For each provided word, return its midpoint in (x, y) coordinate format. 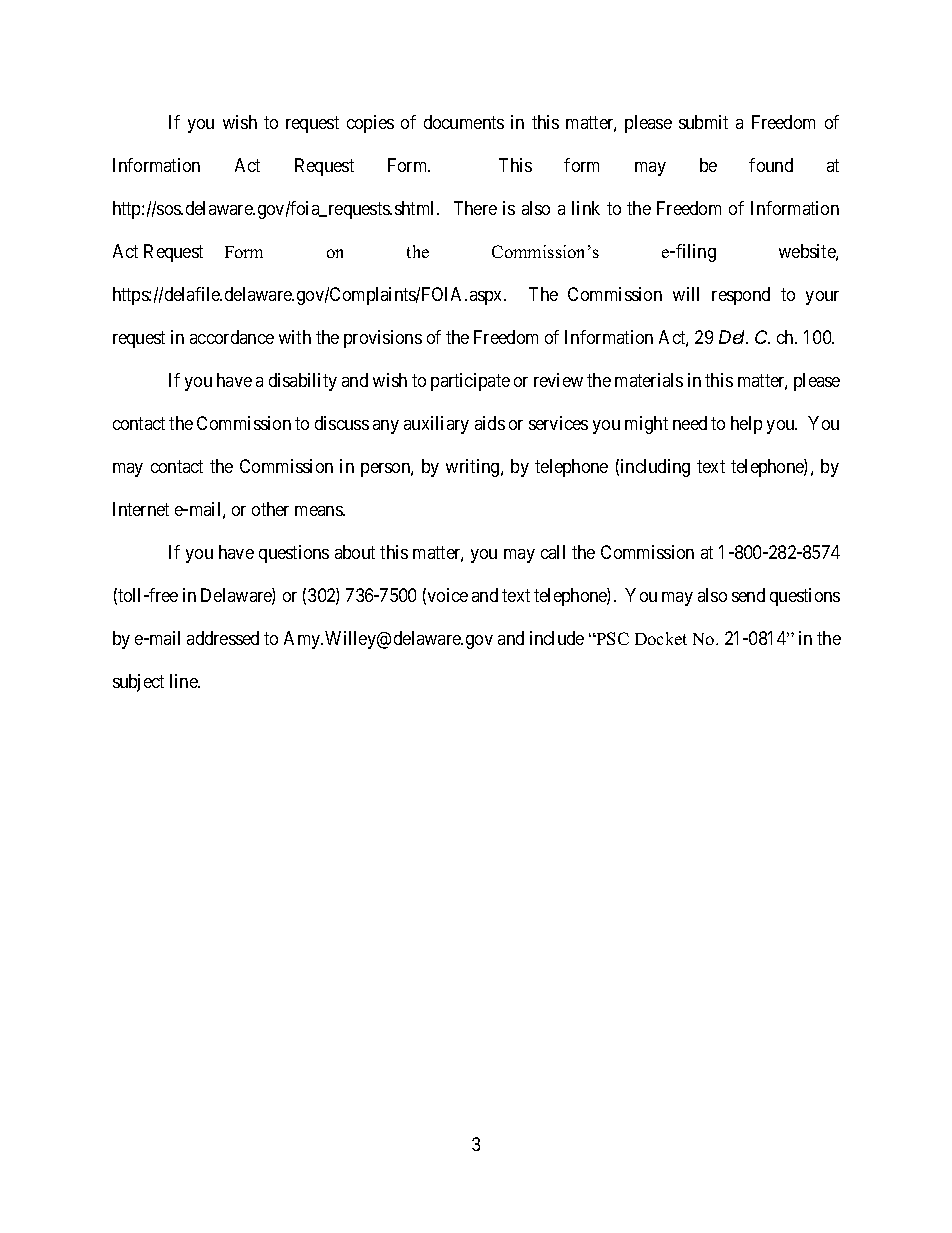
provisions (383, 339)
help (746, 425)
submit (703, 122)
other (270, 509)
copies (370, 124)
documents (464, 122)
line (185, 681)
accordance (232, 337)
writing (474, 468)
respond (741, 296)
